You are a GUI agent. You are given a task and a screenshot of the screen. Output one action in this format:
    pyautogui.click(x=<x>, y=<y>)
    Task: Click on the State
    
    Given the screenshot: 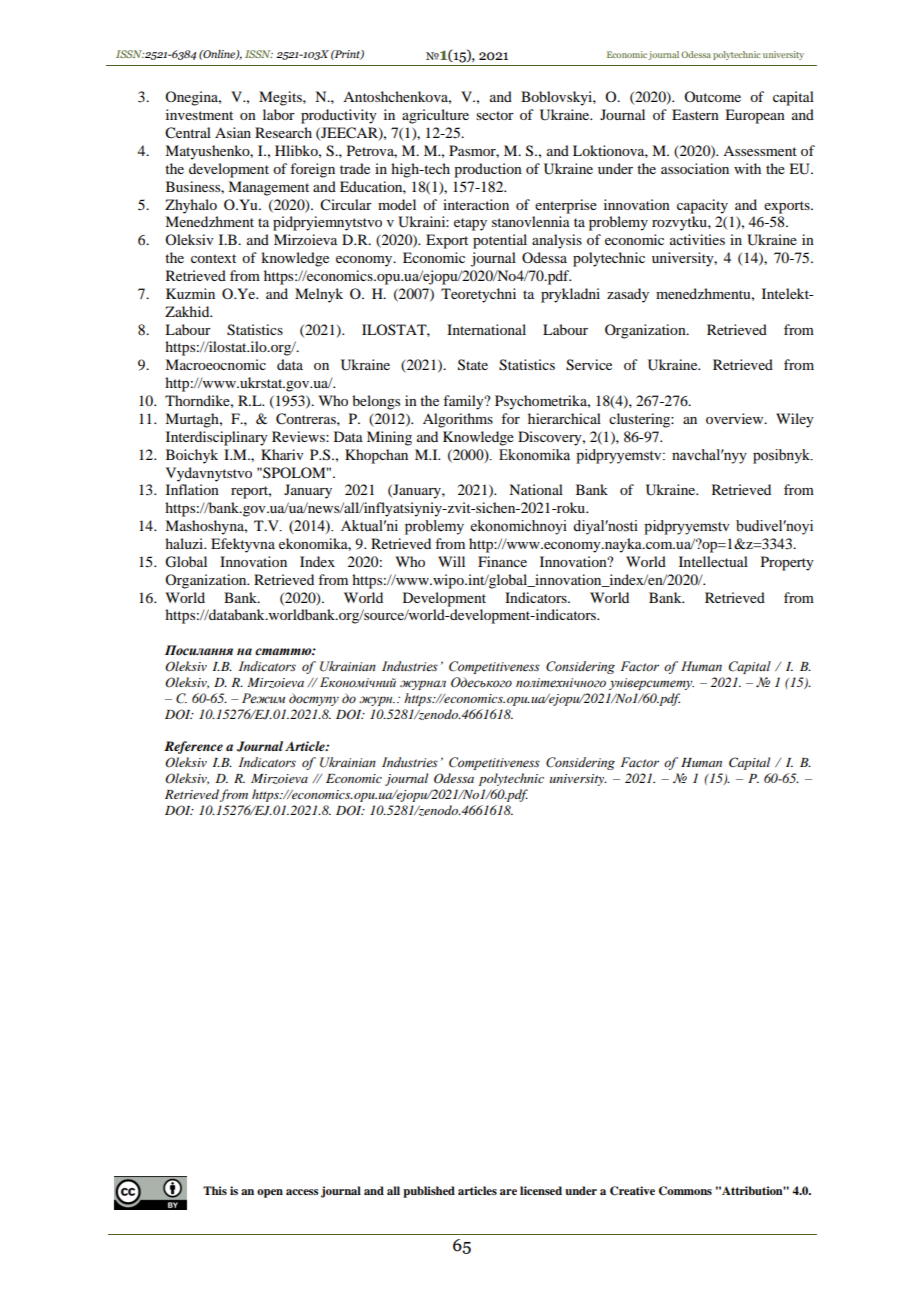 What is the action you would take?
    pyautogui.click(x=473, y=365)
